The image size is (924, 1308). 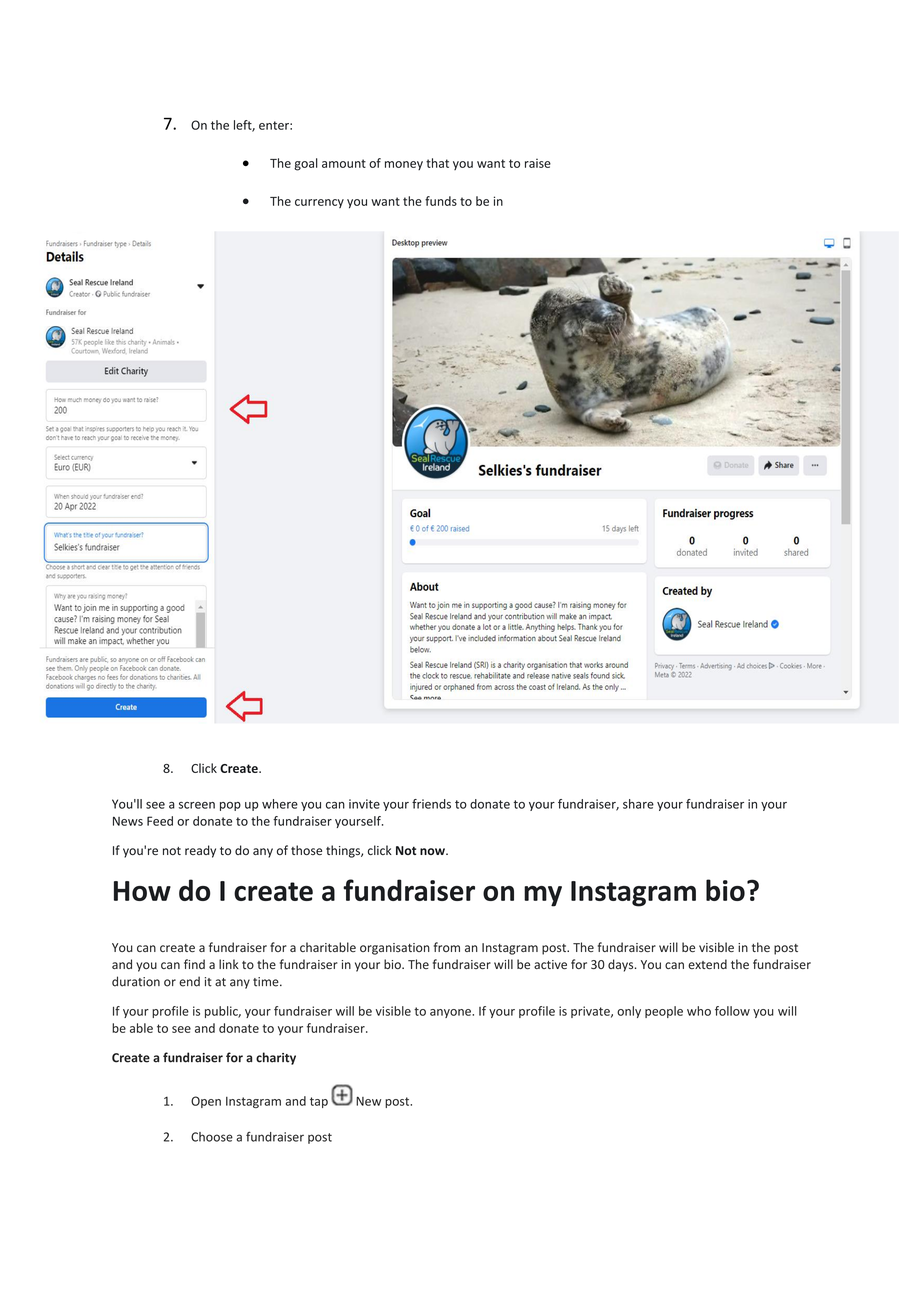 I want to click on goal, so click(x=306, y=164).
